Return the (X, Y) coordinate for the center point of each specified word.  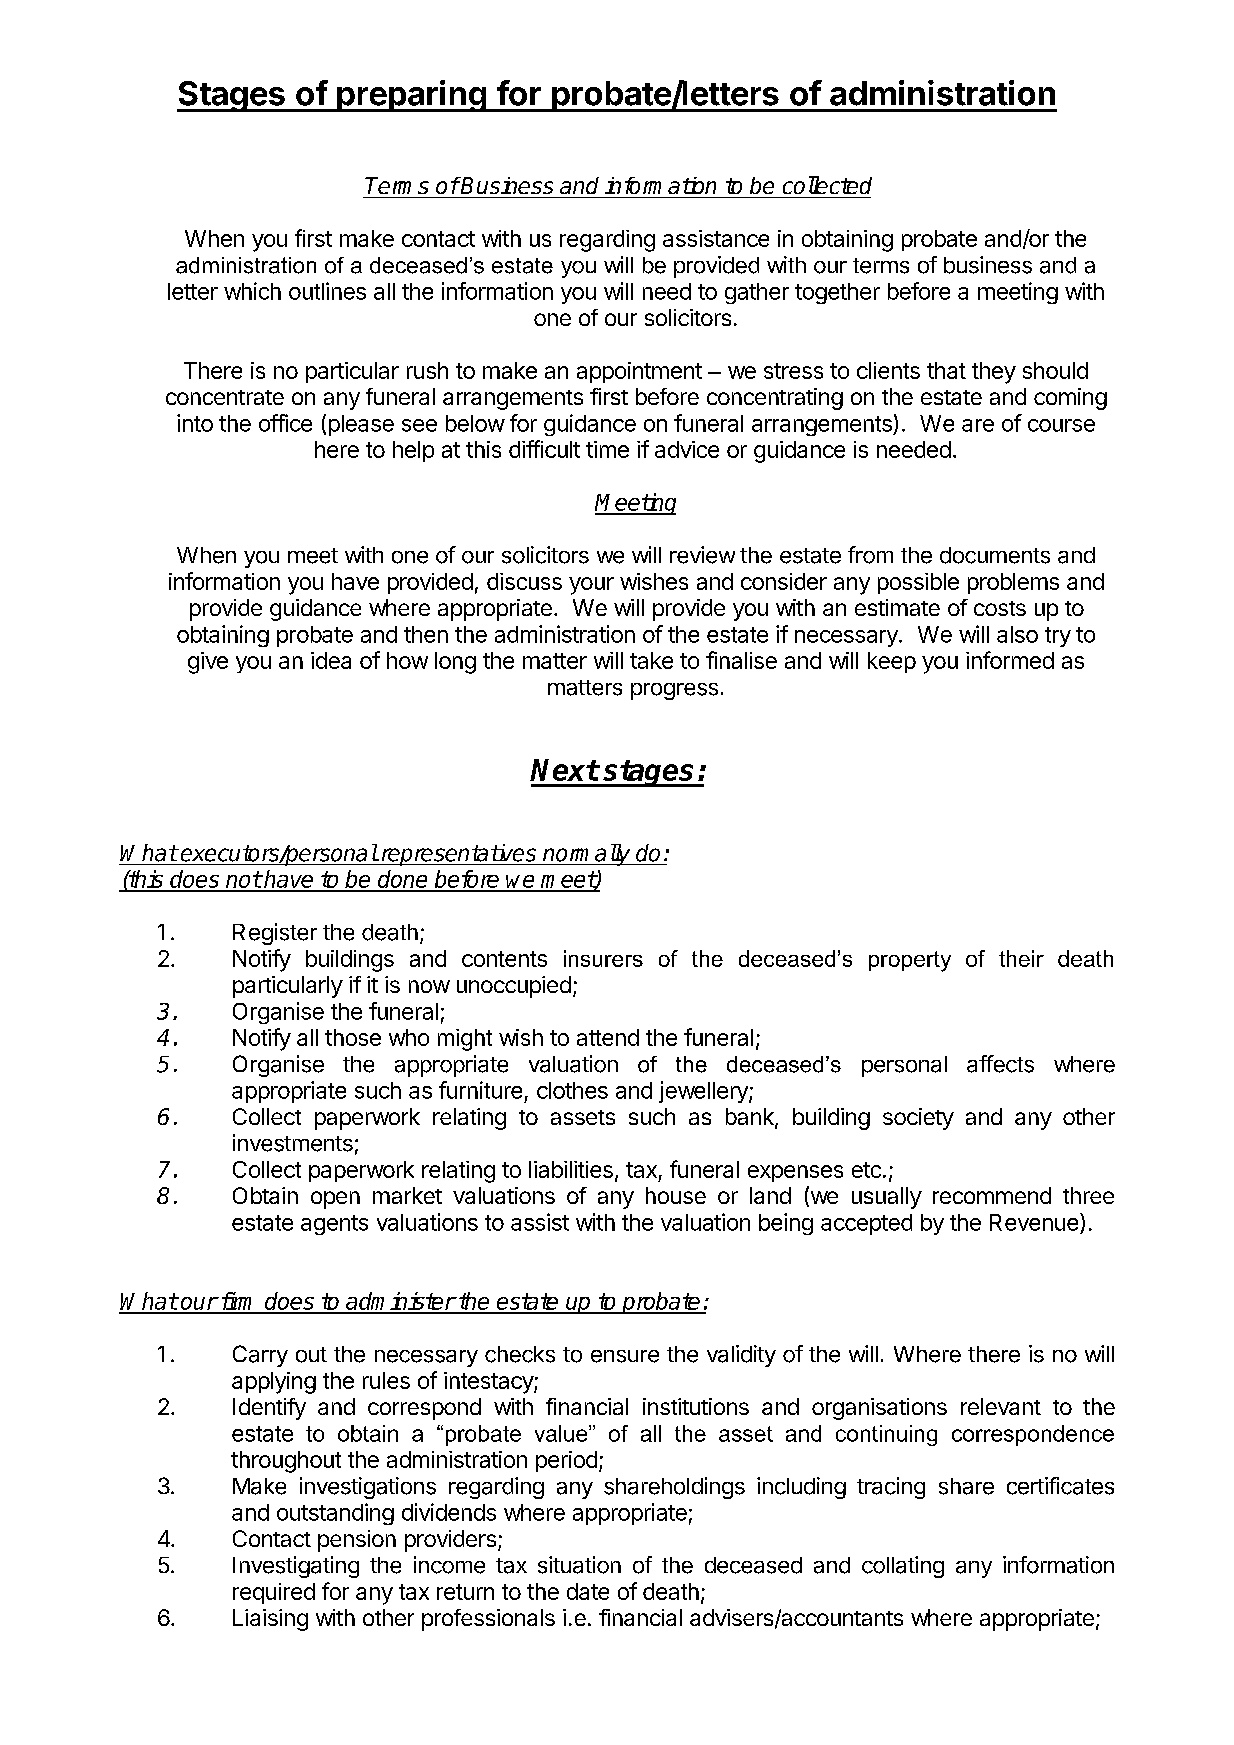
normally (587, 855)
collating (903, 1567)
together (837, 293)
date (588, 1591)
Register (275, 934)
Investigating (296, 1567)
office (285, 423)
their (1021, 958)
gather (757, 293)
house (676, 1195)
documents (995, 555)
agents (334, 1225)
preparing (411, 96)
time (607, 449)
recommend (992, 1195)
